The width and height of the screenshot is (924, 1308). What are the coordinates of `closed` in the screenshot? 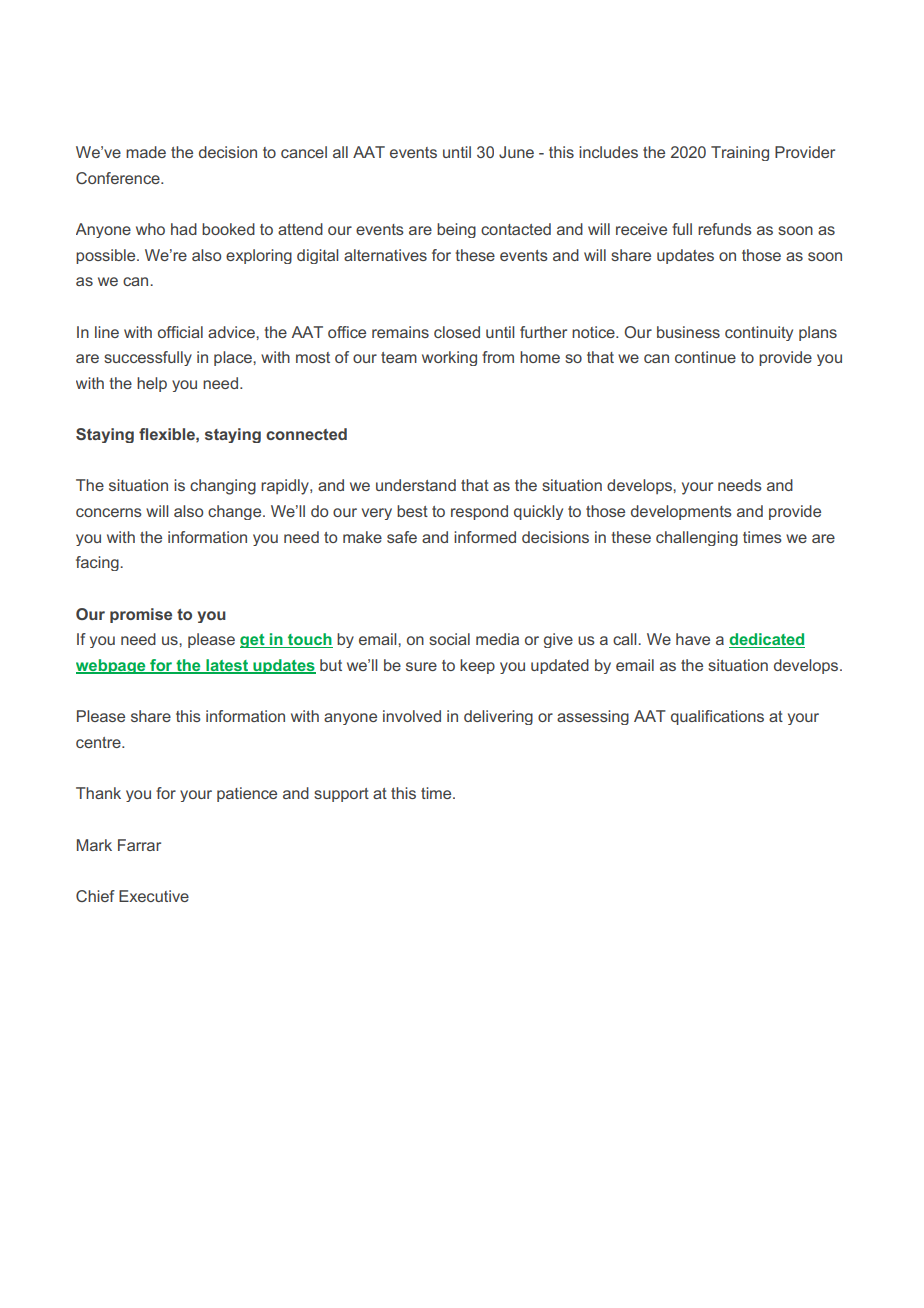 It's located at (457, 332).
